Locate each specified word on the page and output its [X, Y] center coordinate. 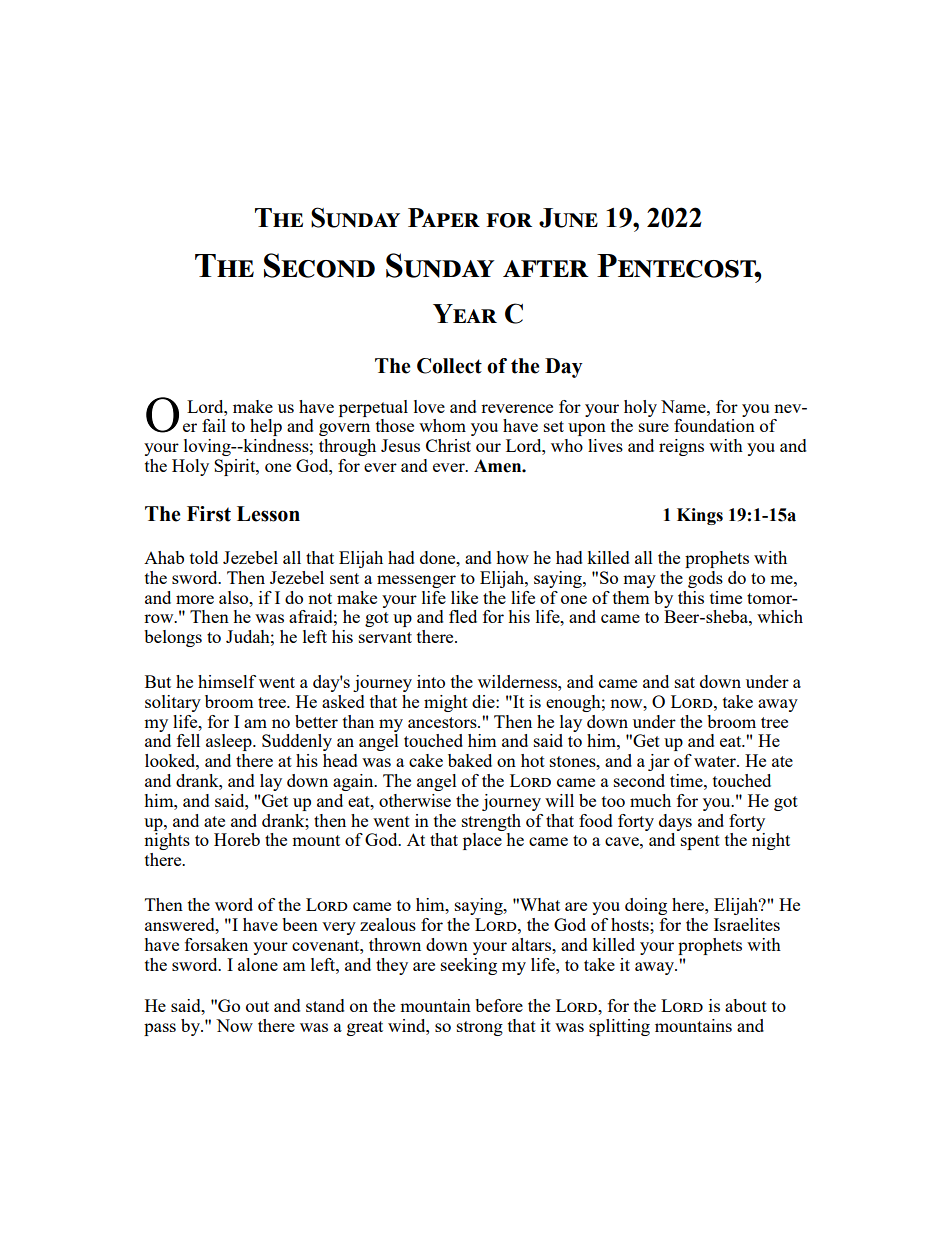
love [429, 406]
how [512, 557]
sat [685, 682]
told [204, 557]
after [546, 268]
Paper [444, 217]
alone [258, 964]
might [446, 703]
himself [227, 681]
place [482, 841]
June [568, 218]
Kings [700, 516]
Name [684, 406]
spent [700, 842]
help [266, 427]
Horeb [237, 839]
